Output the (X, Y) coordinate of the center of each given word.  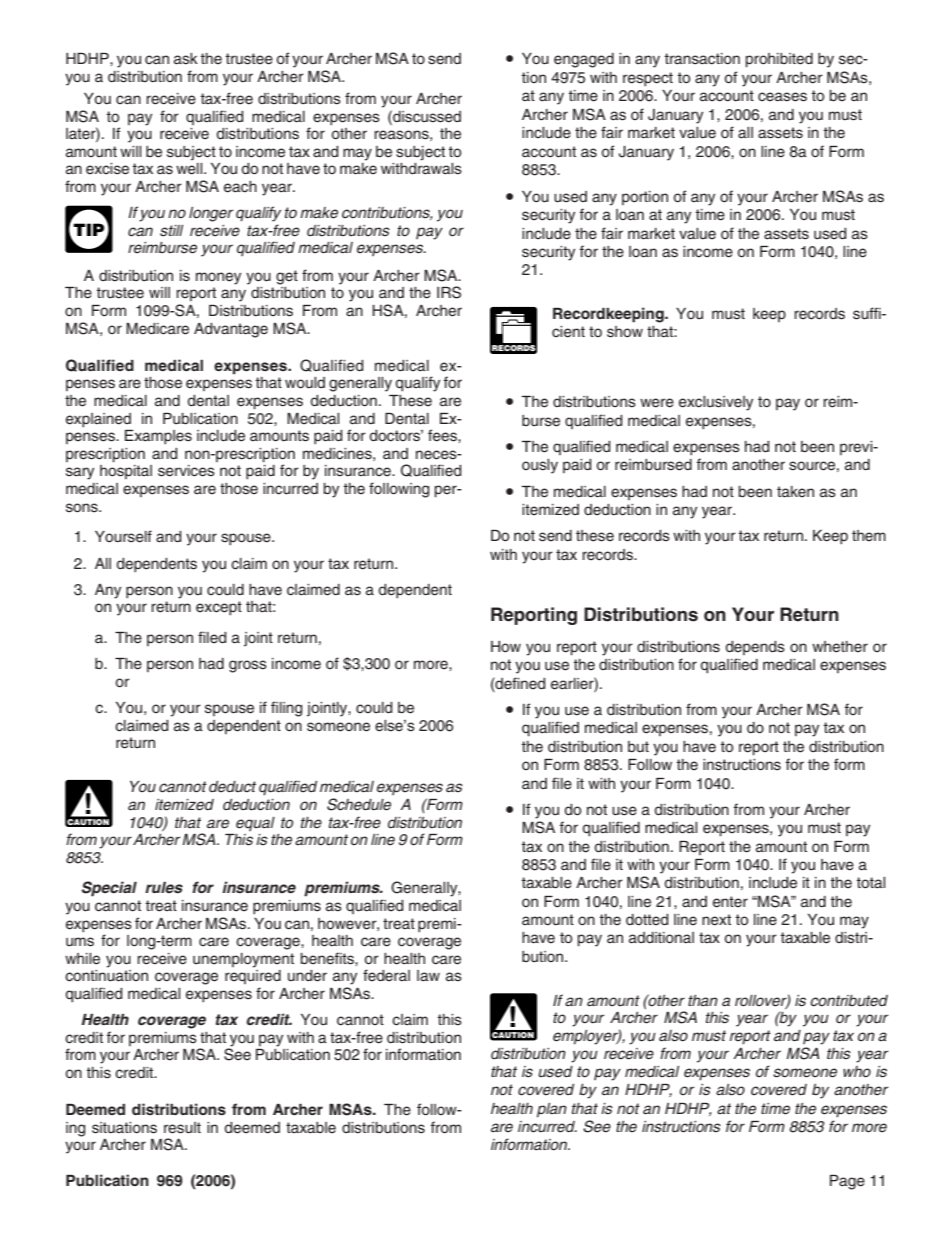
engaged (584, 60)
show (625, 332)
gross (248, 666)
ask (186, 59)
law (428, 975)
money (218, 278)
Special (109, 889)
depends (755, 648)
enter (730, 902)
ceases (782, 97)
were (657, 403)
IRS (449, 292)
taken (795, 492)
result (182, 1128)
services (186, 471)
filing (287, 709)
